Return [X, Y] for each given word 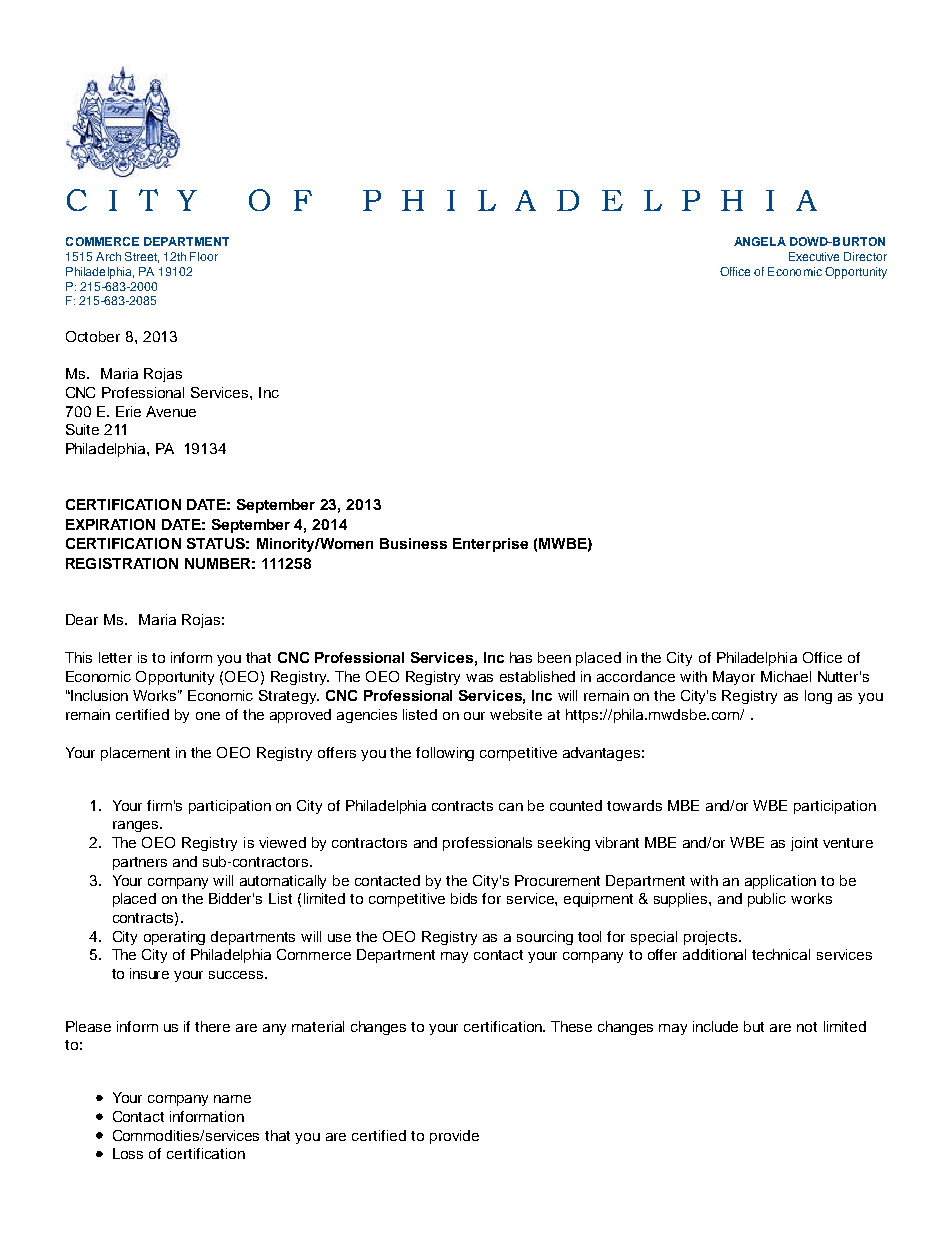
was [479, 678]
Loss [128, 1153]
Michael [786, 676]
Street [142, 257]
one [208, 716]
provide [454, 1137]
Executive [814, 256]
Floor [204, 256]
